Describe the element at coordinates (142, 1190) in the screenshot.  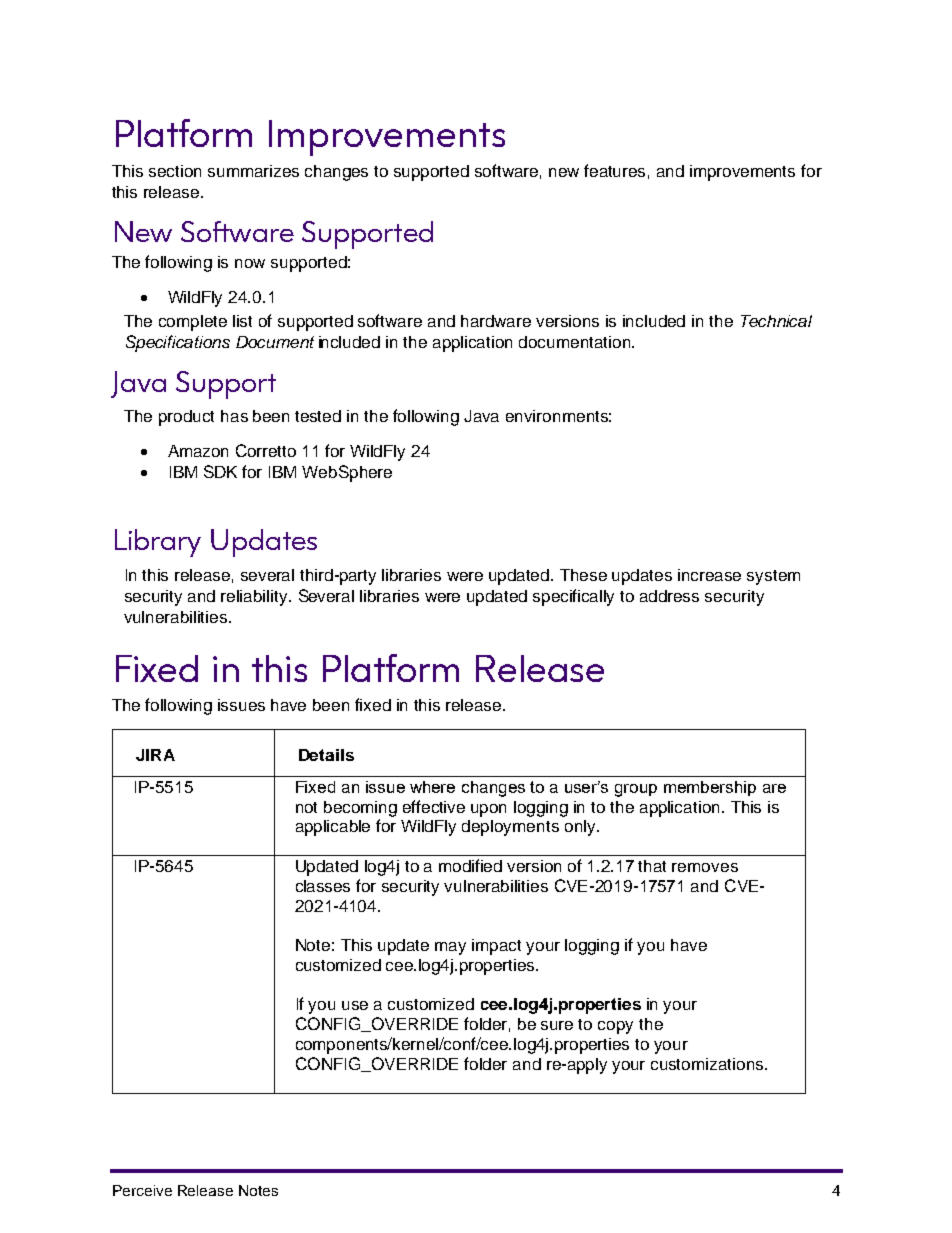
I see `Perceive` at that location.
